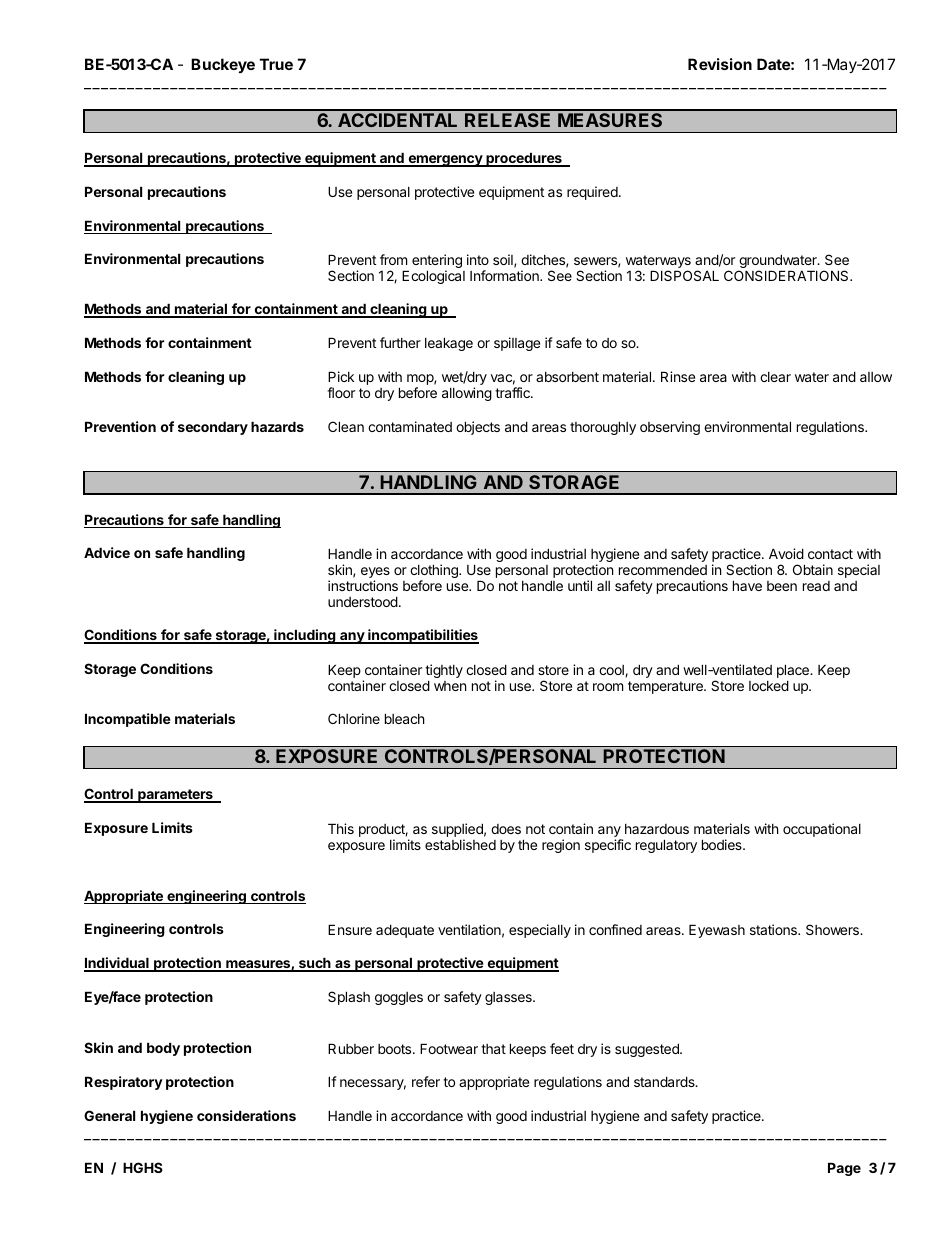 The height and width of the document is (1233, 952). What do you see at coordinates (223, 65) in the document?
I see `Buckeye` at bounding box center [223, 65].
